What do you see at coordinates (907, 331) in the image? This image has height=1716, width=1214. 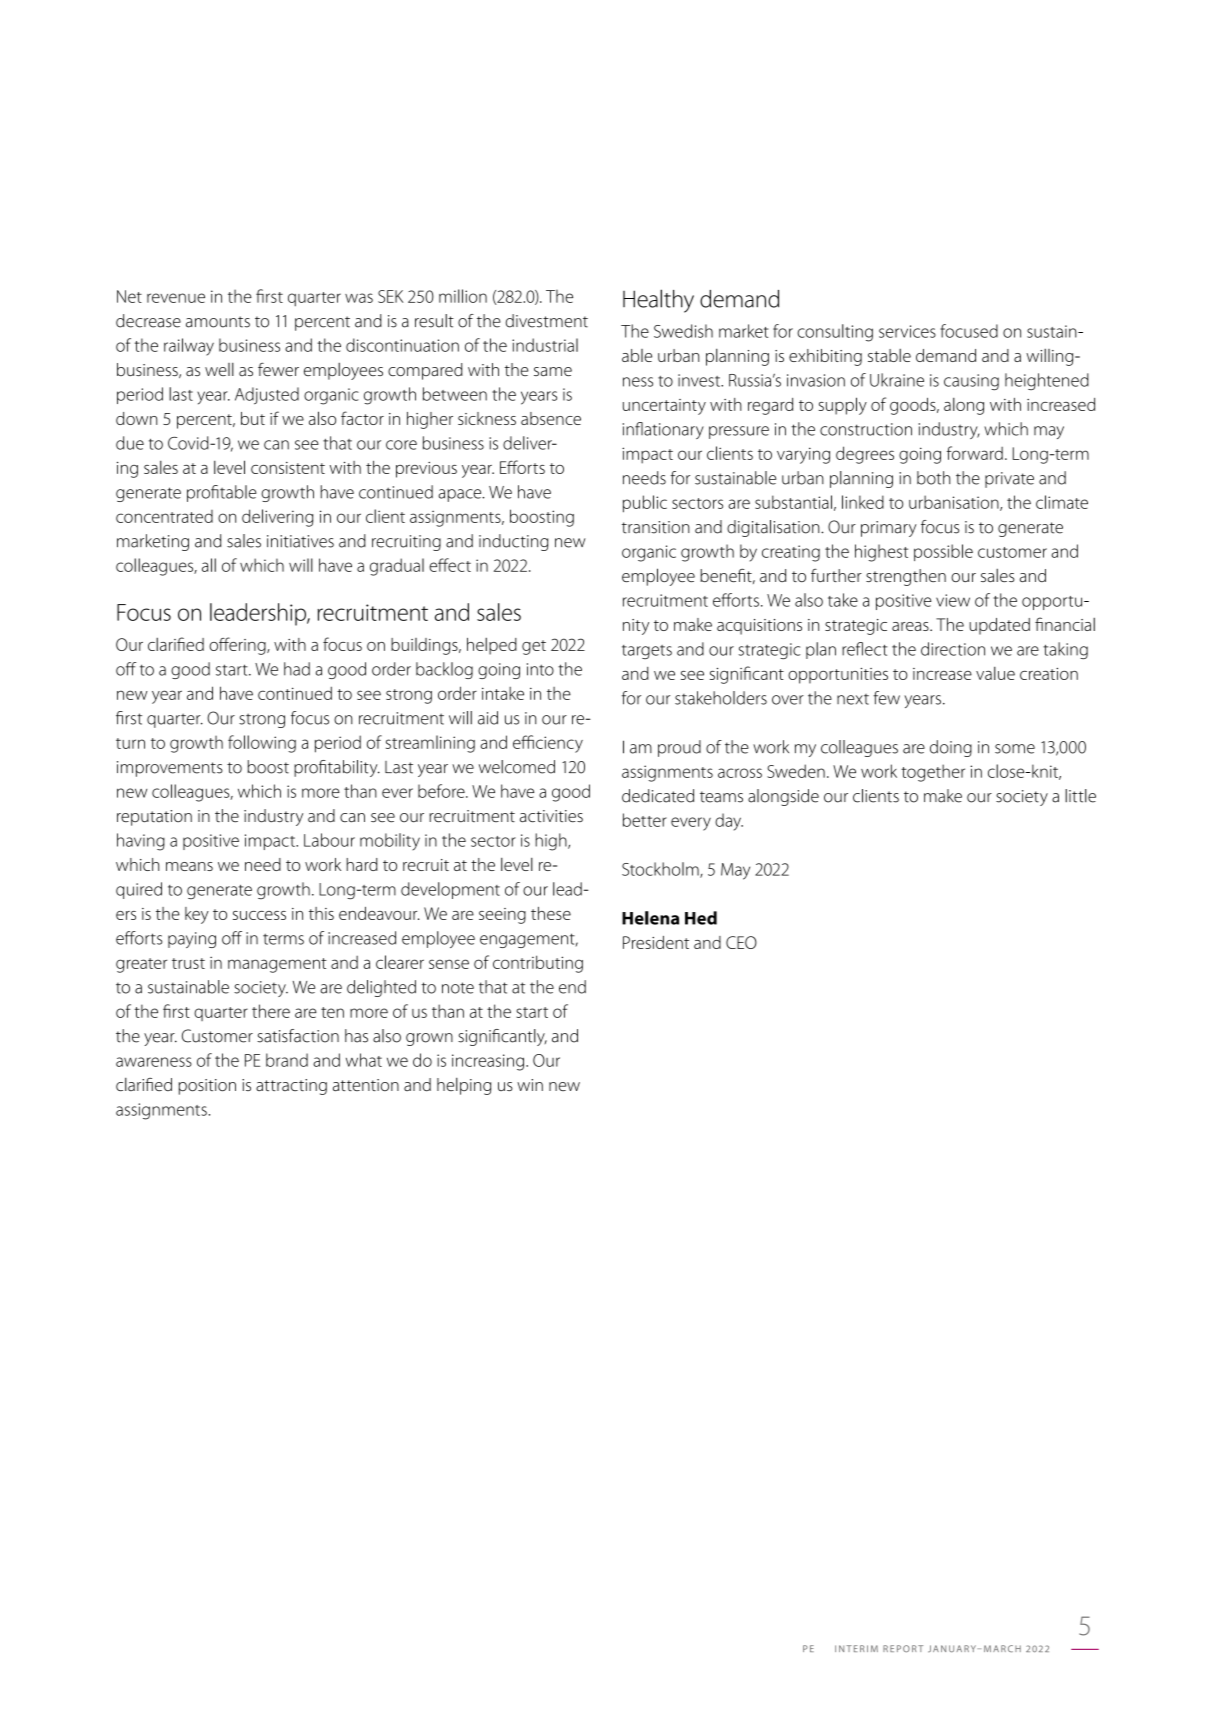 I see `services` at bounding box center [907, 331].
